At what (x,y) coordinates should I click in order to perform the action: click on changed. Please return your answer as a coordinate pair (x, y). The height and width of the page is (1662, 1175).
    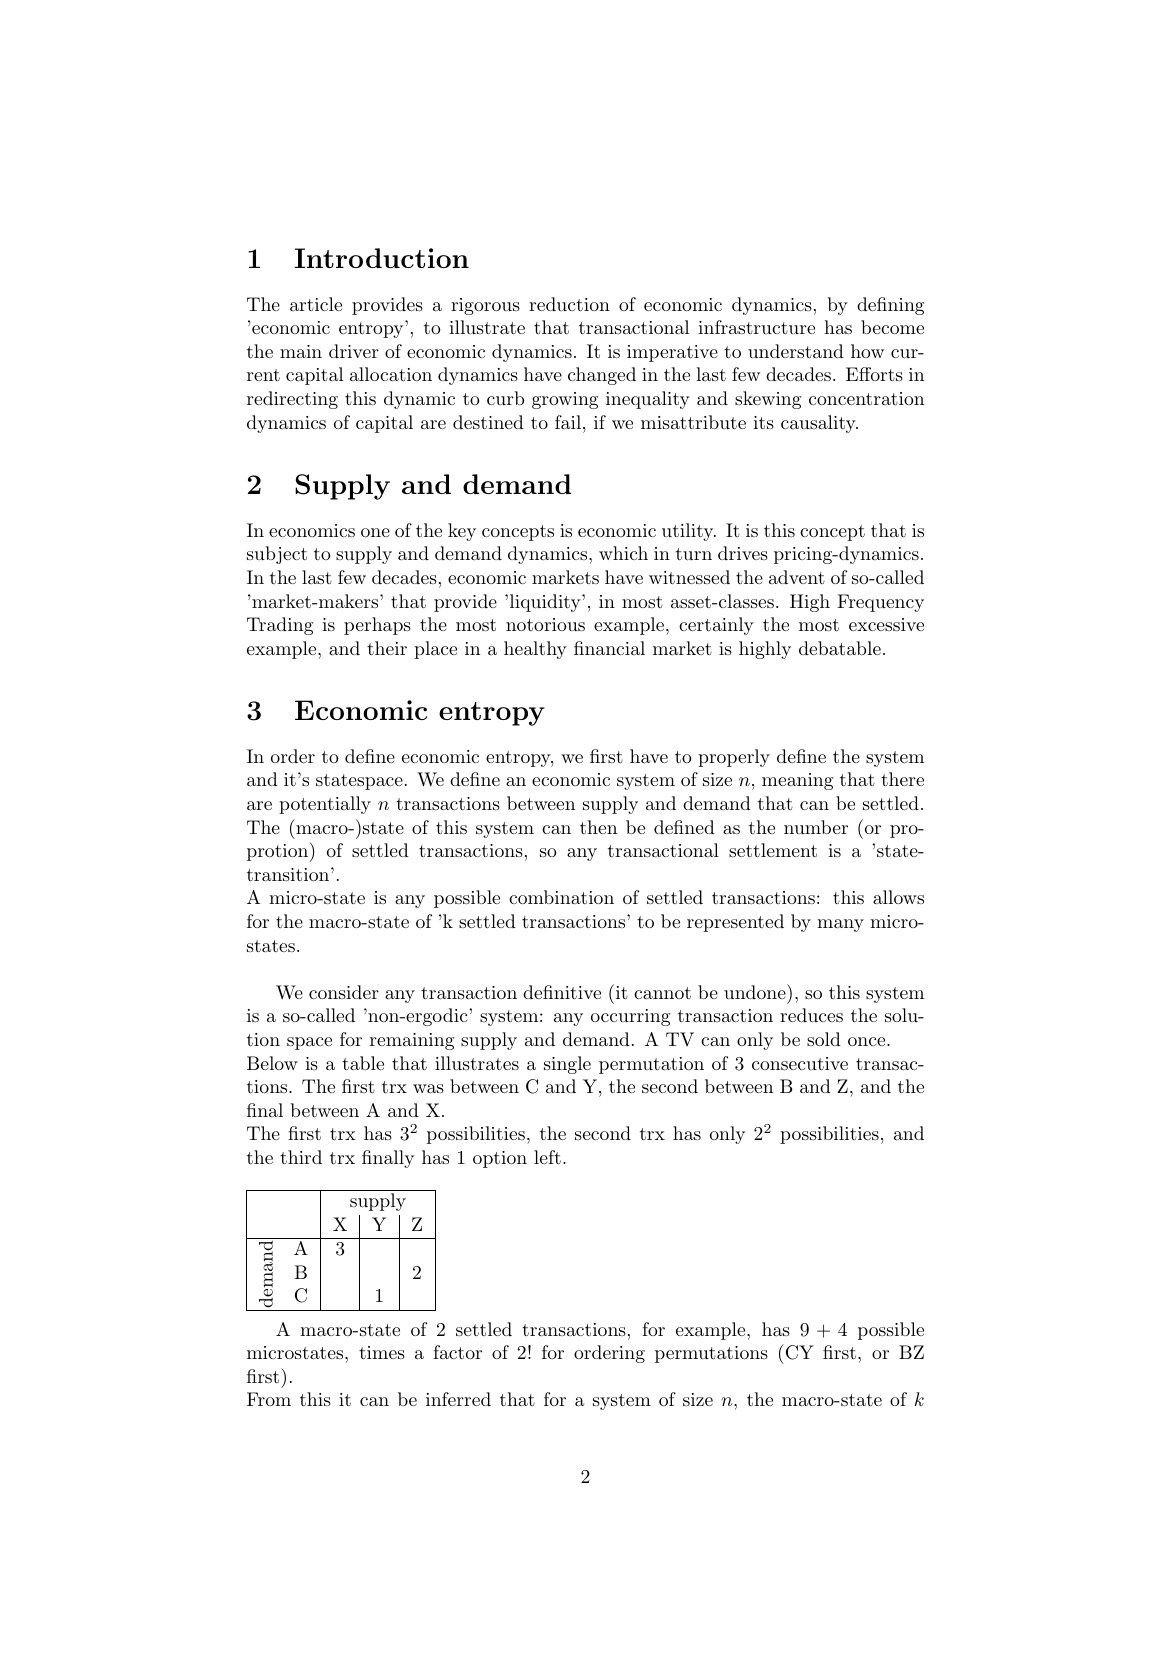
    Looking at the image, I should click on (602, 376).
